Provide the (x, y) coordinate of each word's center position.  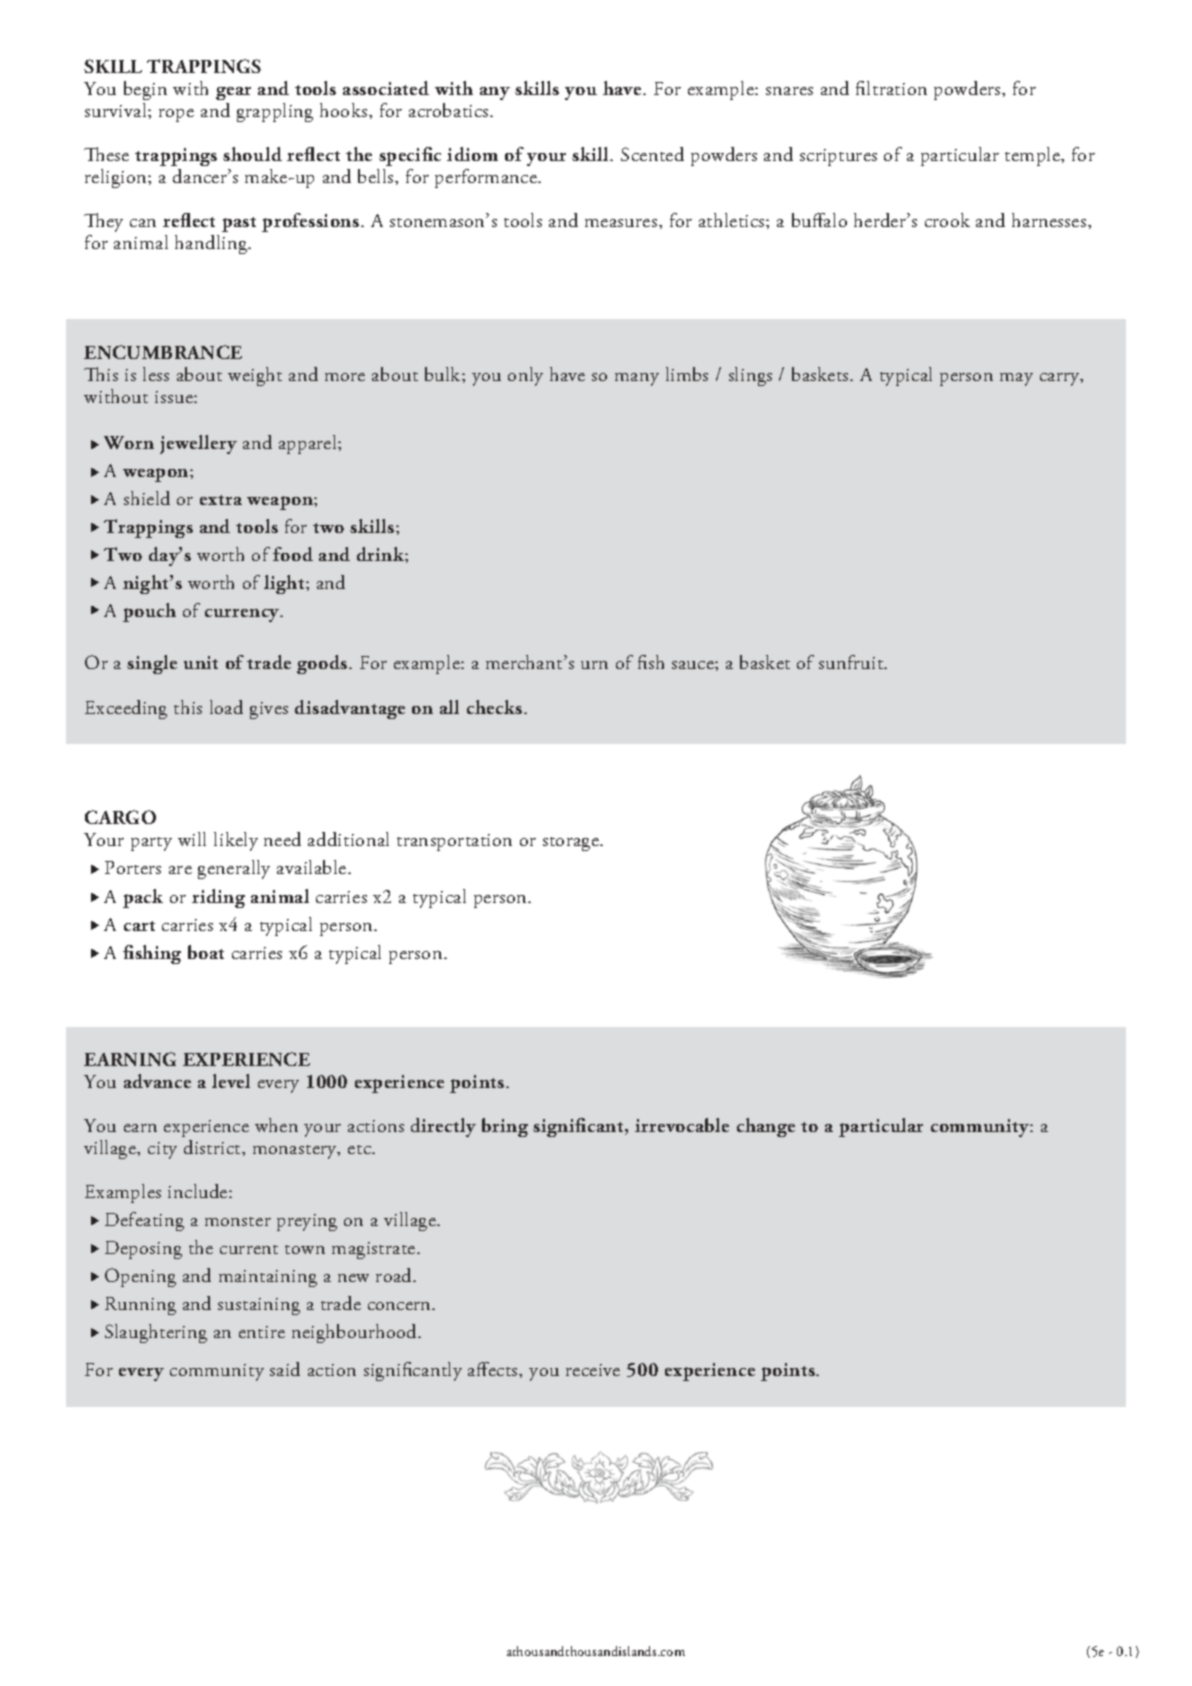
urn (594, 665)
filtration (891, 88)
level (231, 1081)
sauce (694, 665)
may (1016, 379)
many (637, 379)
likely (236, 841)
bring (505, 1127)
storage (572, 844)
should (252, 154)
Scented (652, 154)
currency (244, 615)
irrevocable (682, 1125)
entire (262, 1332)
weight (255, 376)
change (766, 1127)
